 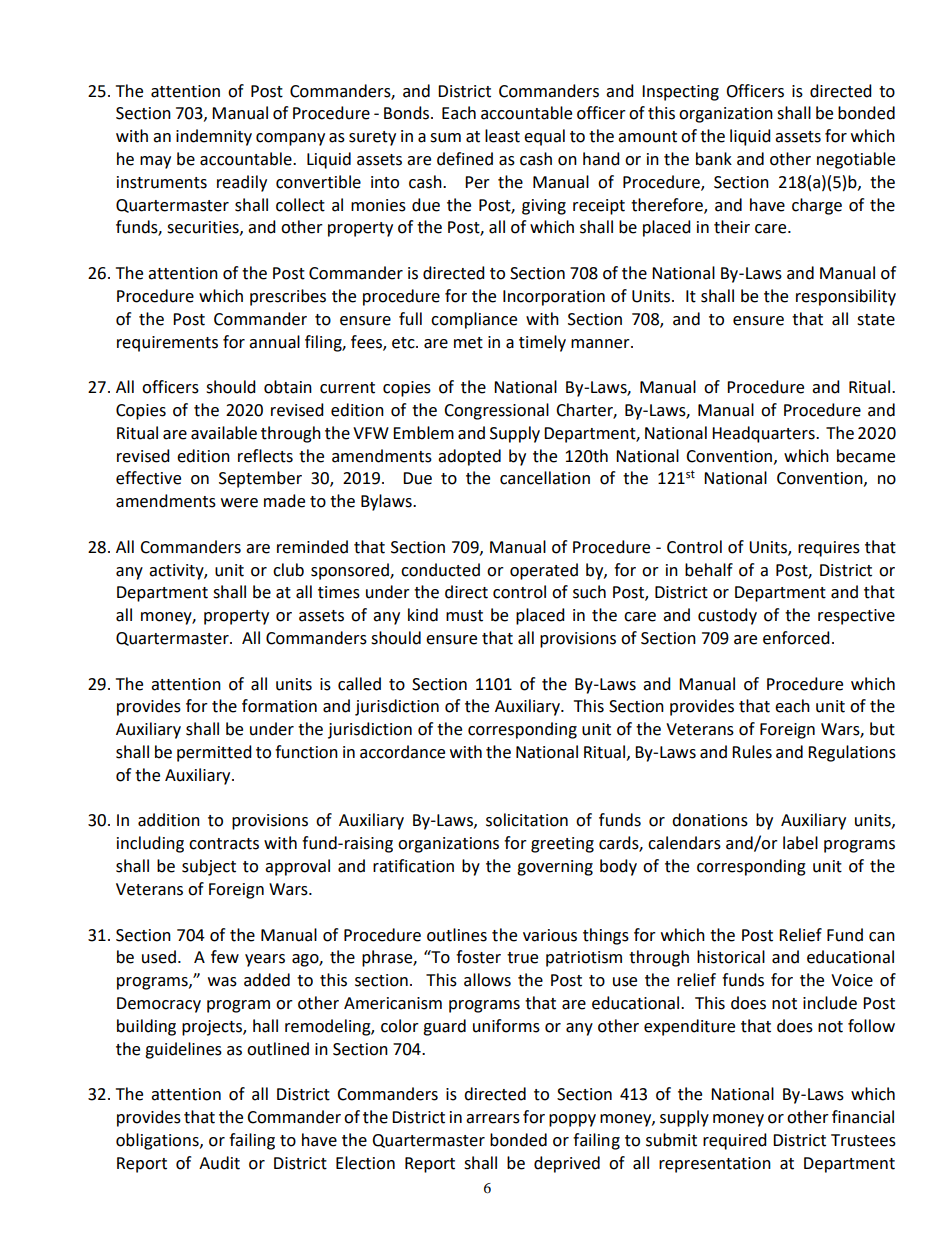 I want to click on reflects, so click(x=265, y=456).
